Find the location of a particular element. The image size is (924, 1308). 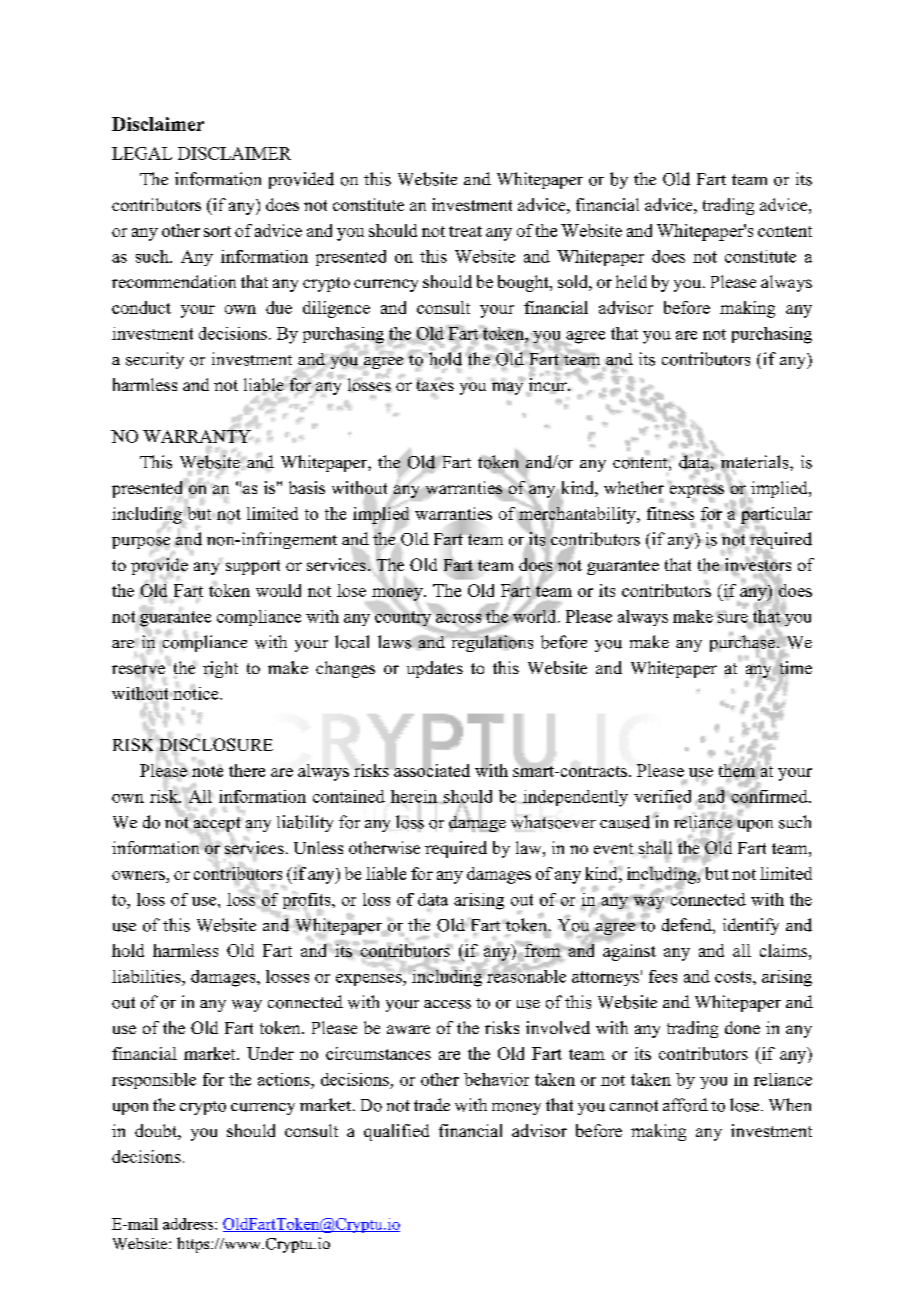

materials is located at coordinates (755, 462).
